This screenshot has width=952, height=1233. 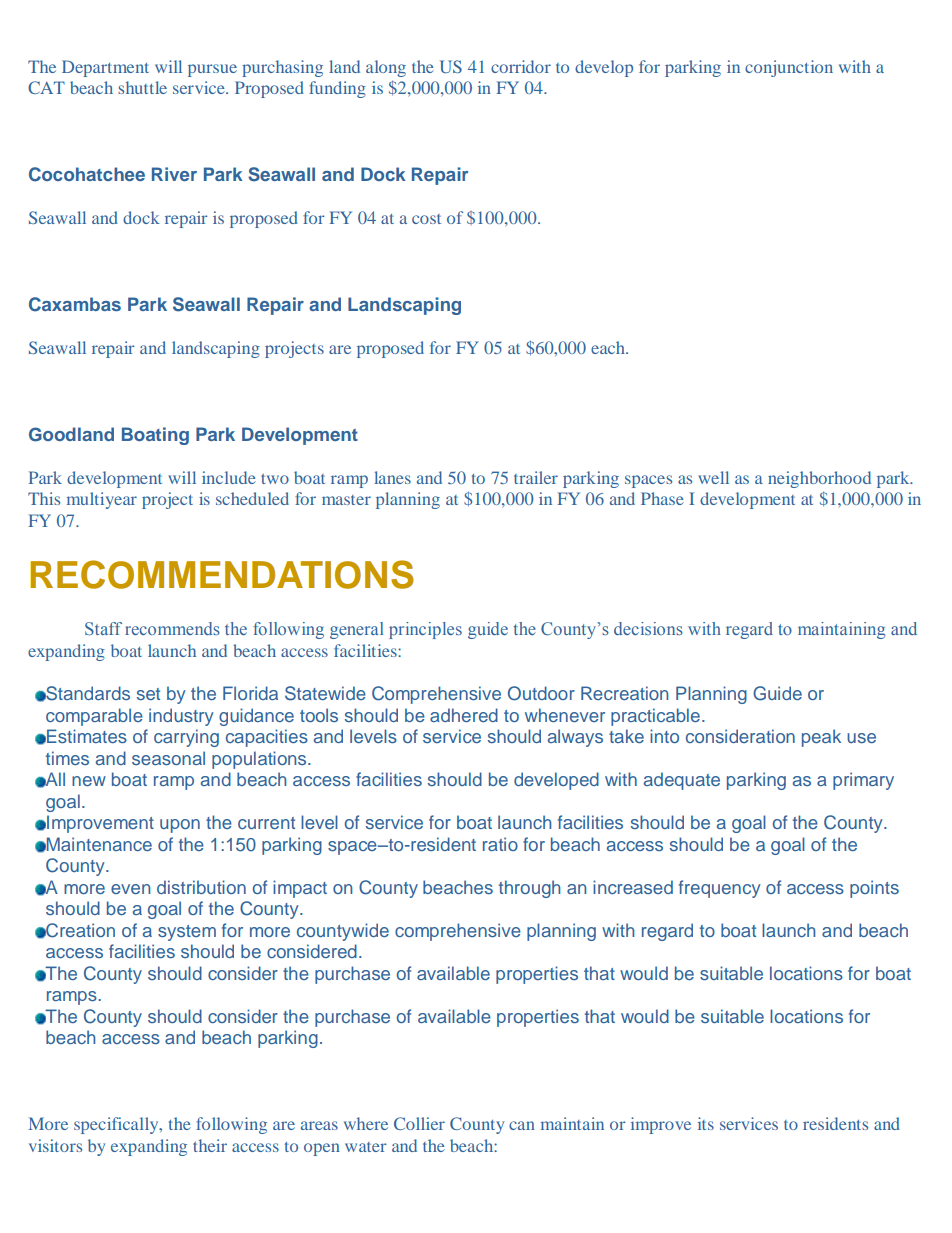 I want to click on recommends, so click(x=172, y=628).
